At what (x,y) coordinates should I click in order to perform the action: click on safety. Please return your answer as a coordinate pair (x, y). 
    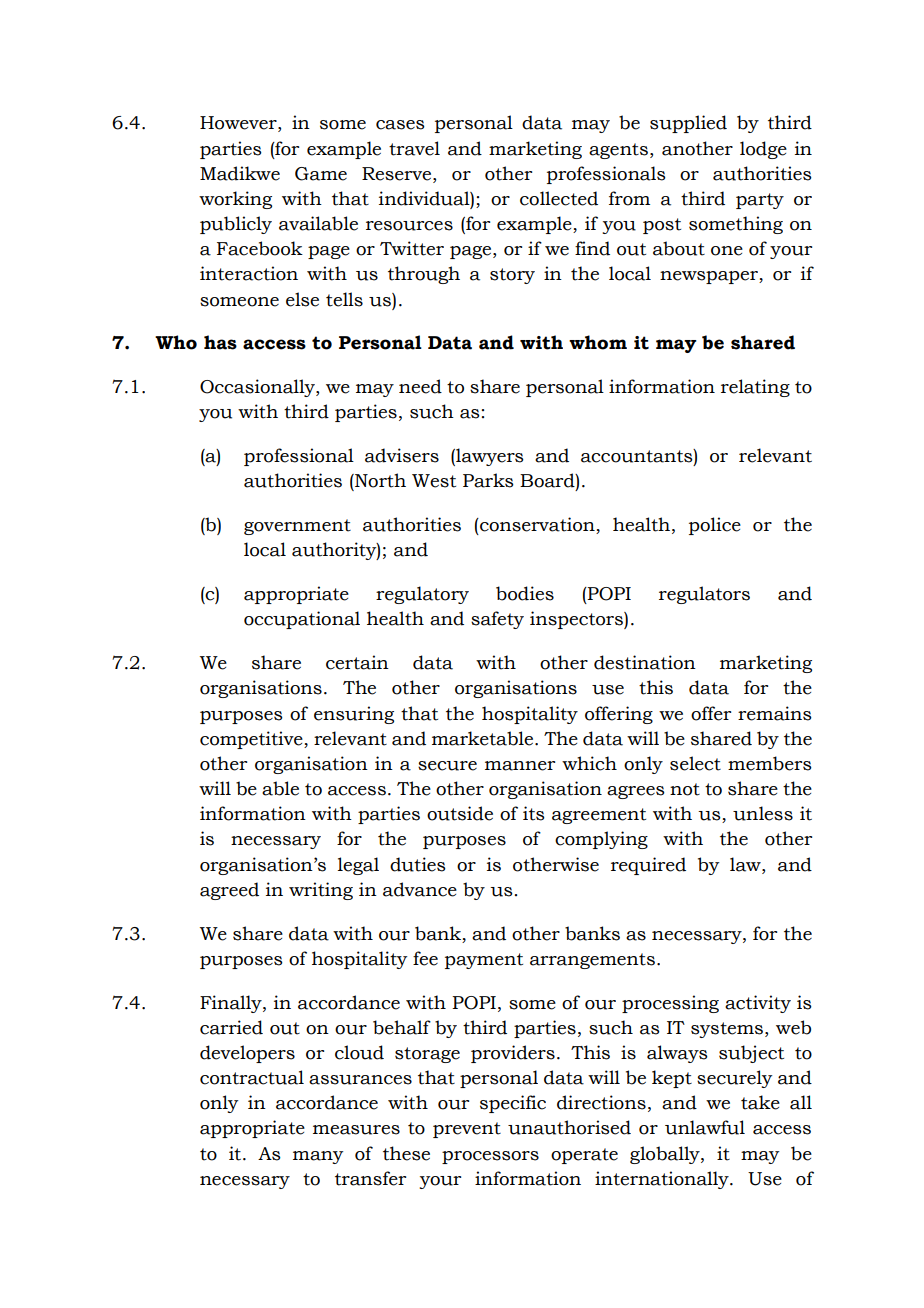
    Looking at the image, I should click on (497, 620).
